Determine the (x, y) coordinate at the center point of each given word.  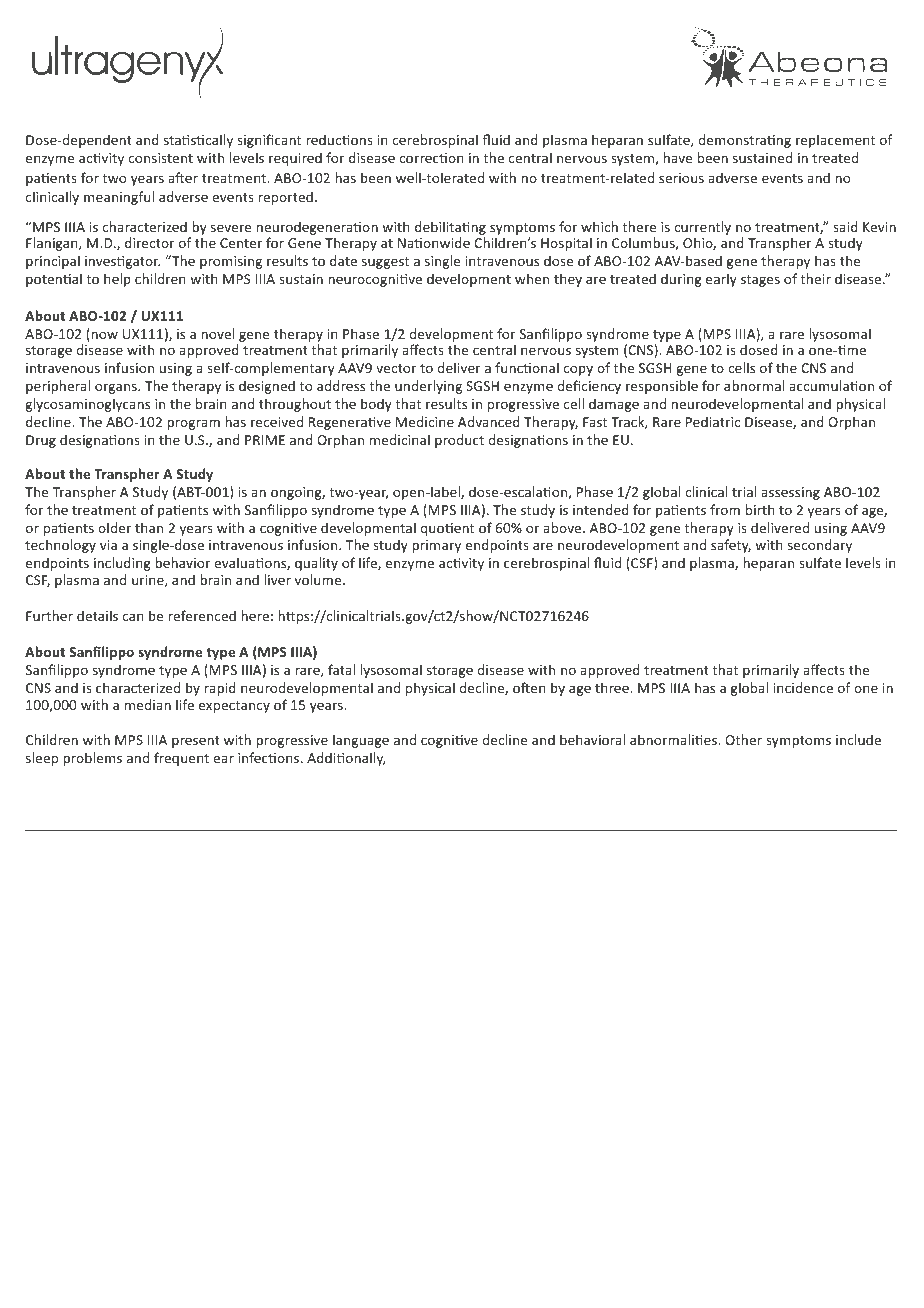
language (361, 741)
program (193, 424)
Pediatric (713, 421)
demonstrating (744, 141)
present (196, 742)
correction (431, 158)
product (459, 441)
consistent (161, 158)
